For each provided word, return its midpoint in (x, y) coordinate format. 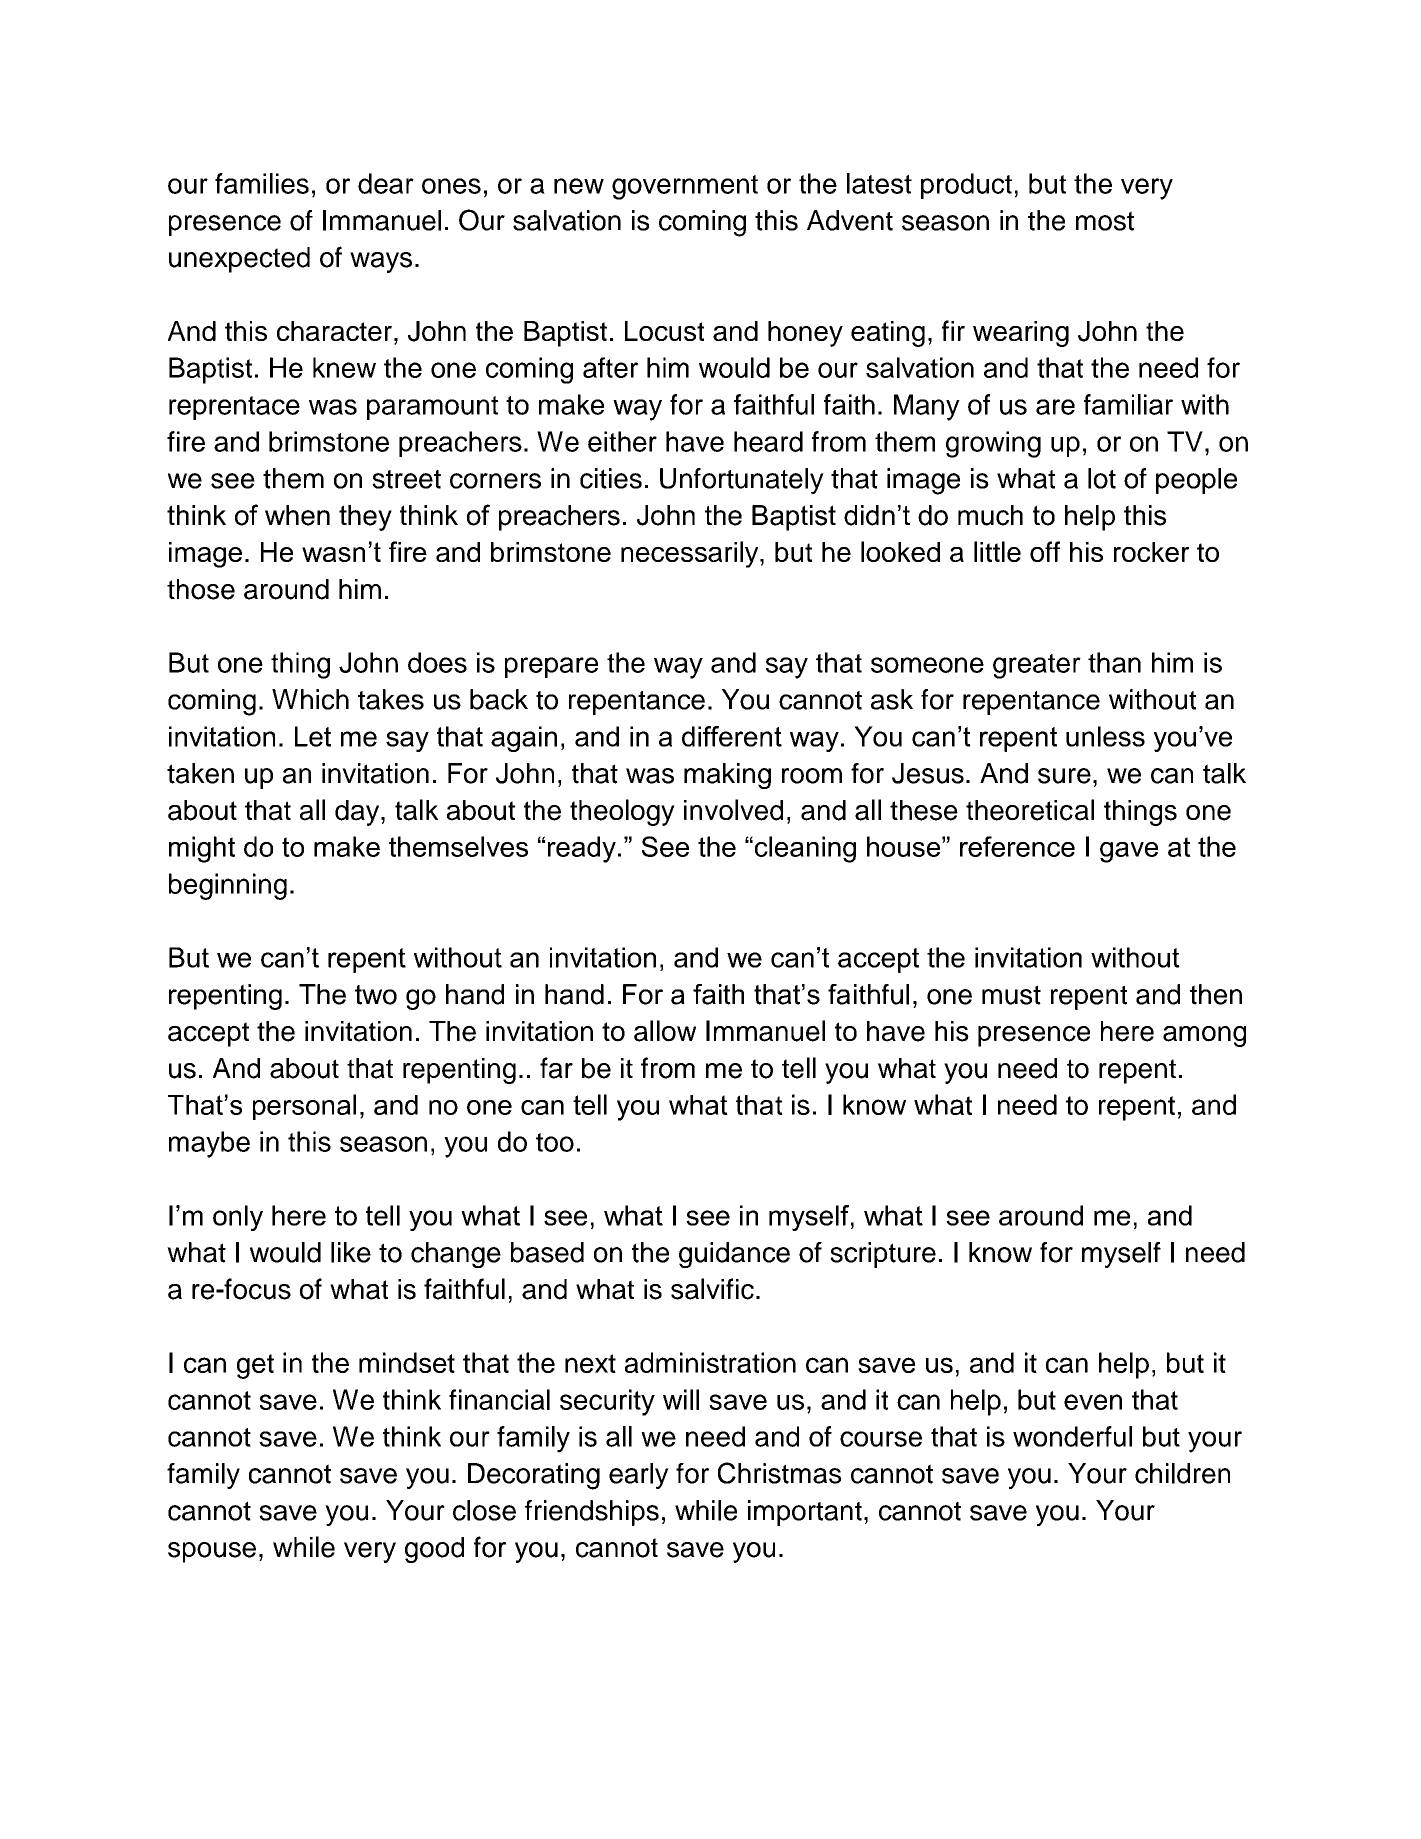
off (1045, 551)
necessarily (691, 554)
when (297, 515)
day (358, 813)
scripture (883, 1255)
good (434, 1550)
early (639, 1476)
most (1105, 221)
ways (381, 262)
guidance (734, 1255)
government (685, 187)
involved (733, 810)
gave (1129, 852)
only (238, 1218)
